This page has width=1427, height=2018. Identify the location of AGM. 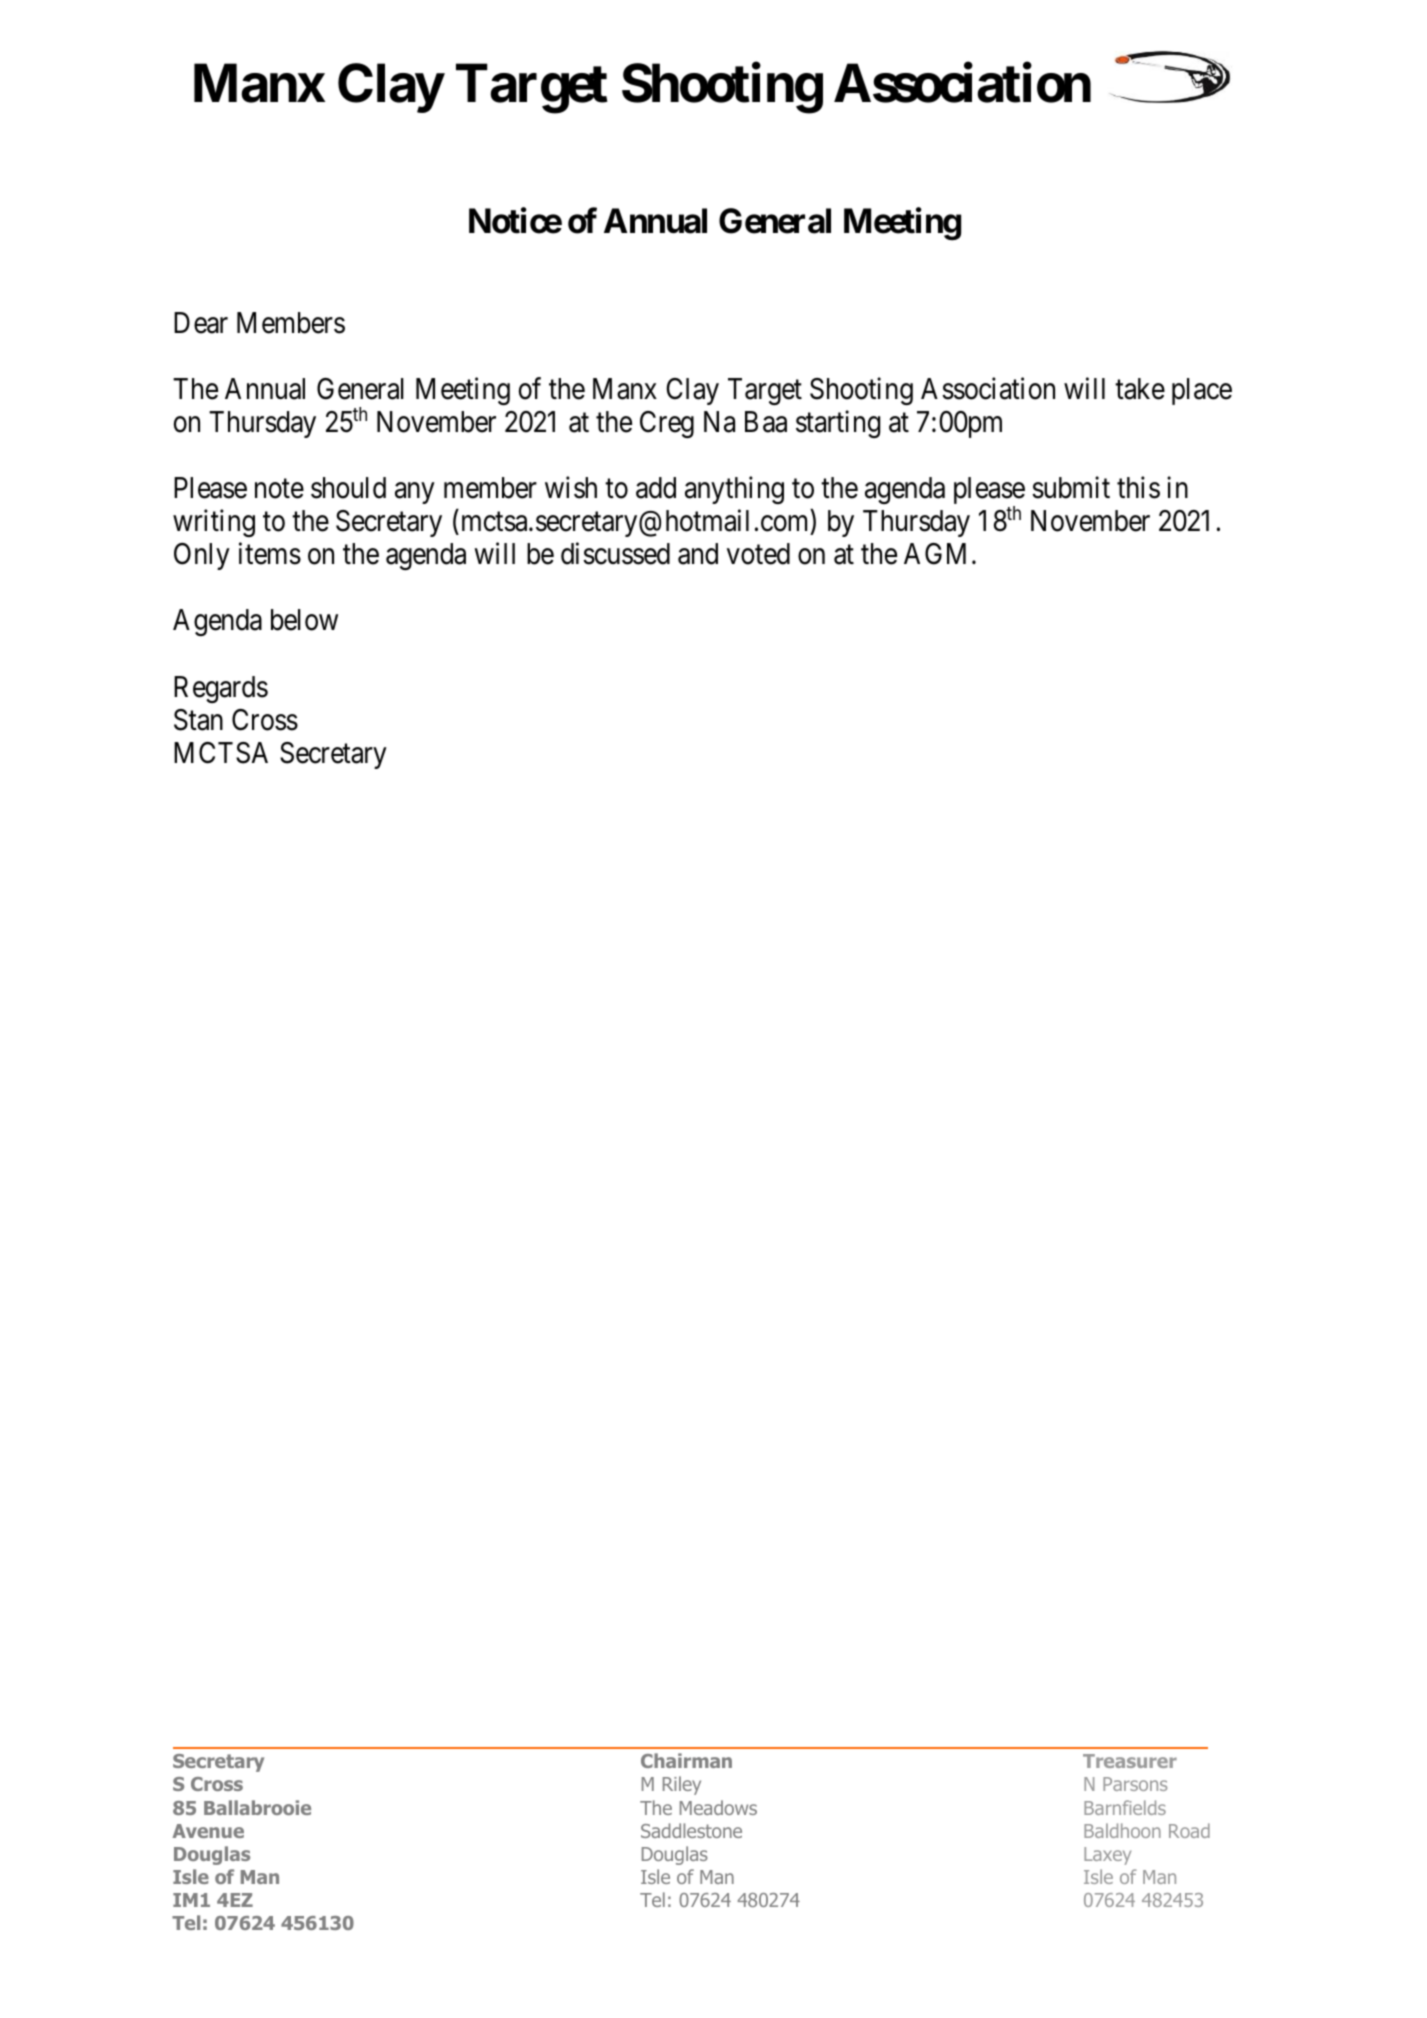
(935, 554).
